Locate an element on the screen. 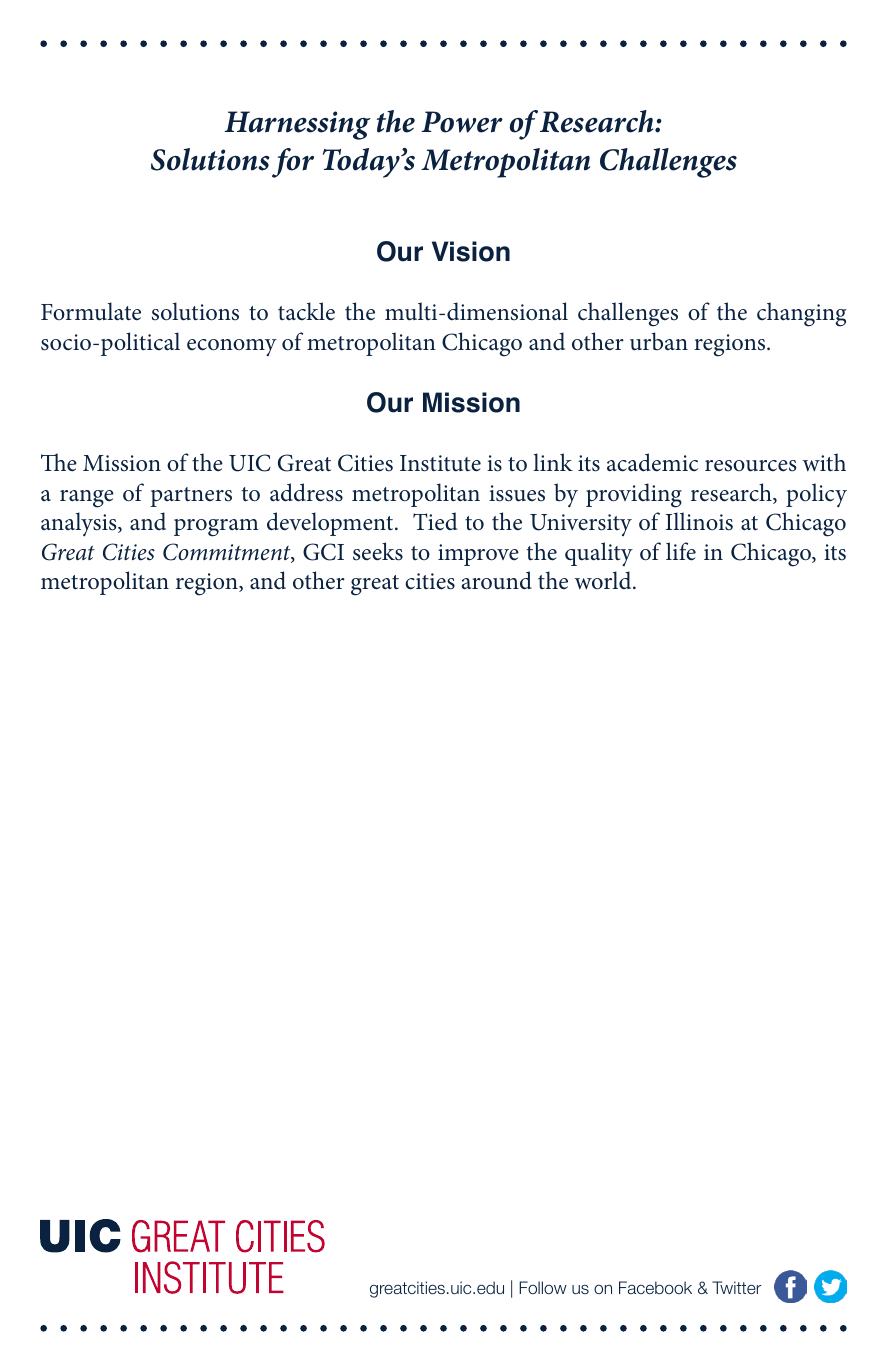 The width and height of the screenshot is (887, 1372). around is located at coordinates (496, 580).
